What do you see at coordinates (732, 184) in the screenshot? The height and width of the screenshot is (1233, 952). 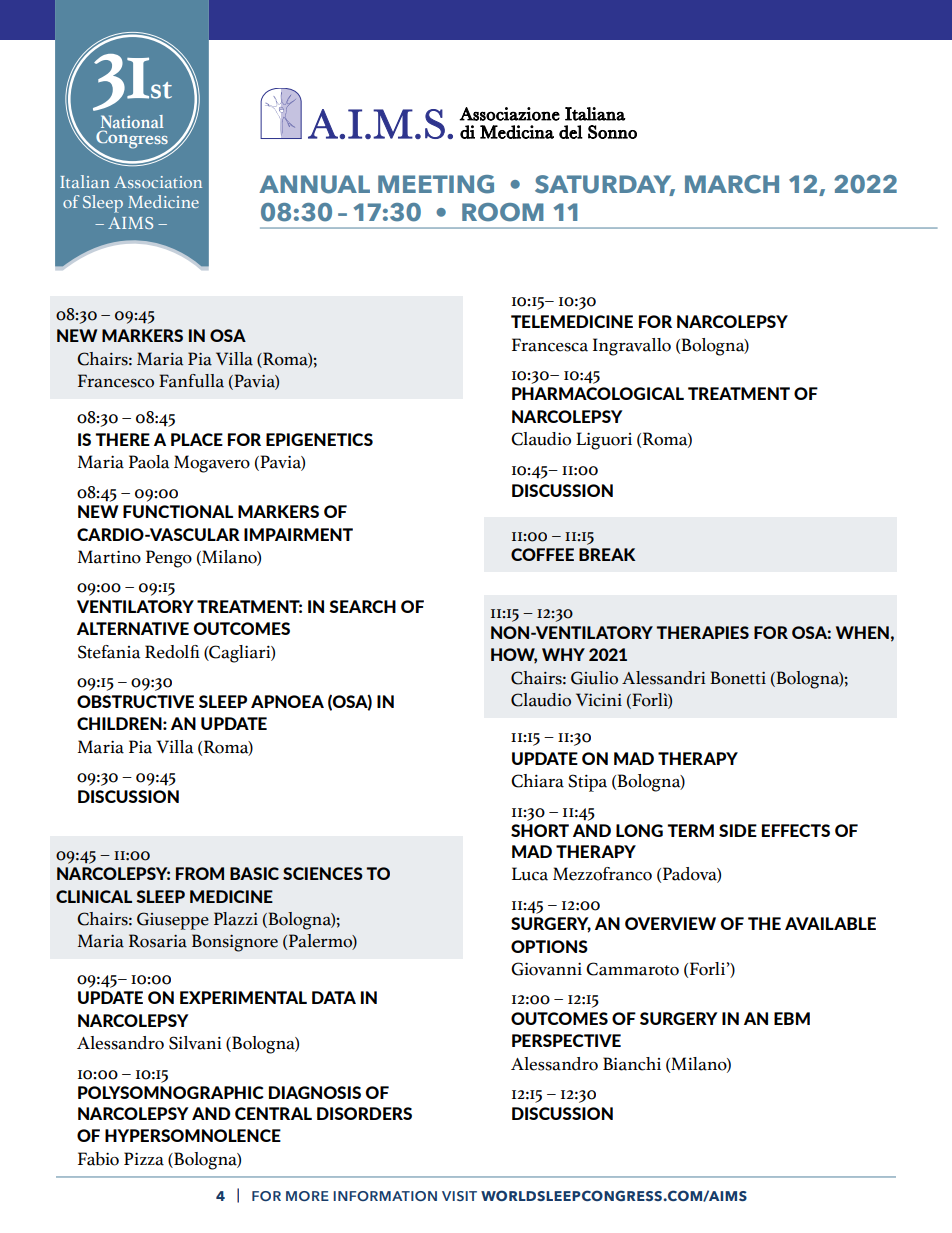 I see `MARCH` at bounding box center [732, 184].
